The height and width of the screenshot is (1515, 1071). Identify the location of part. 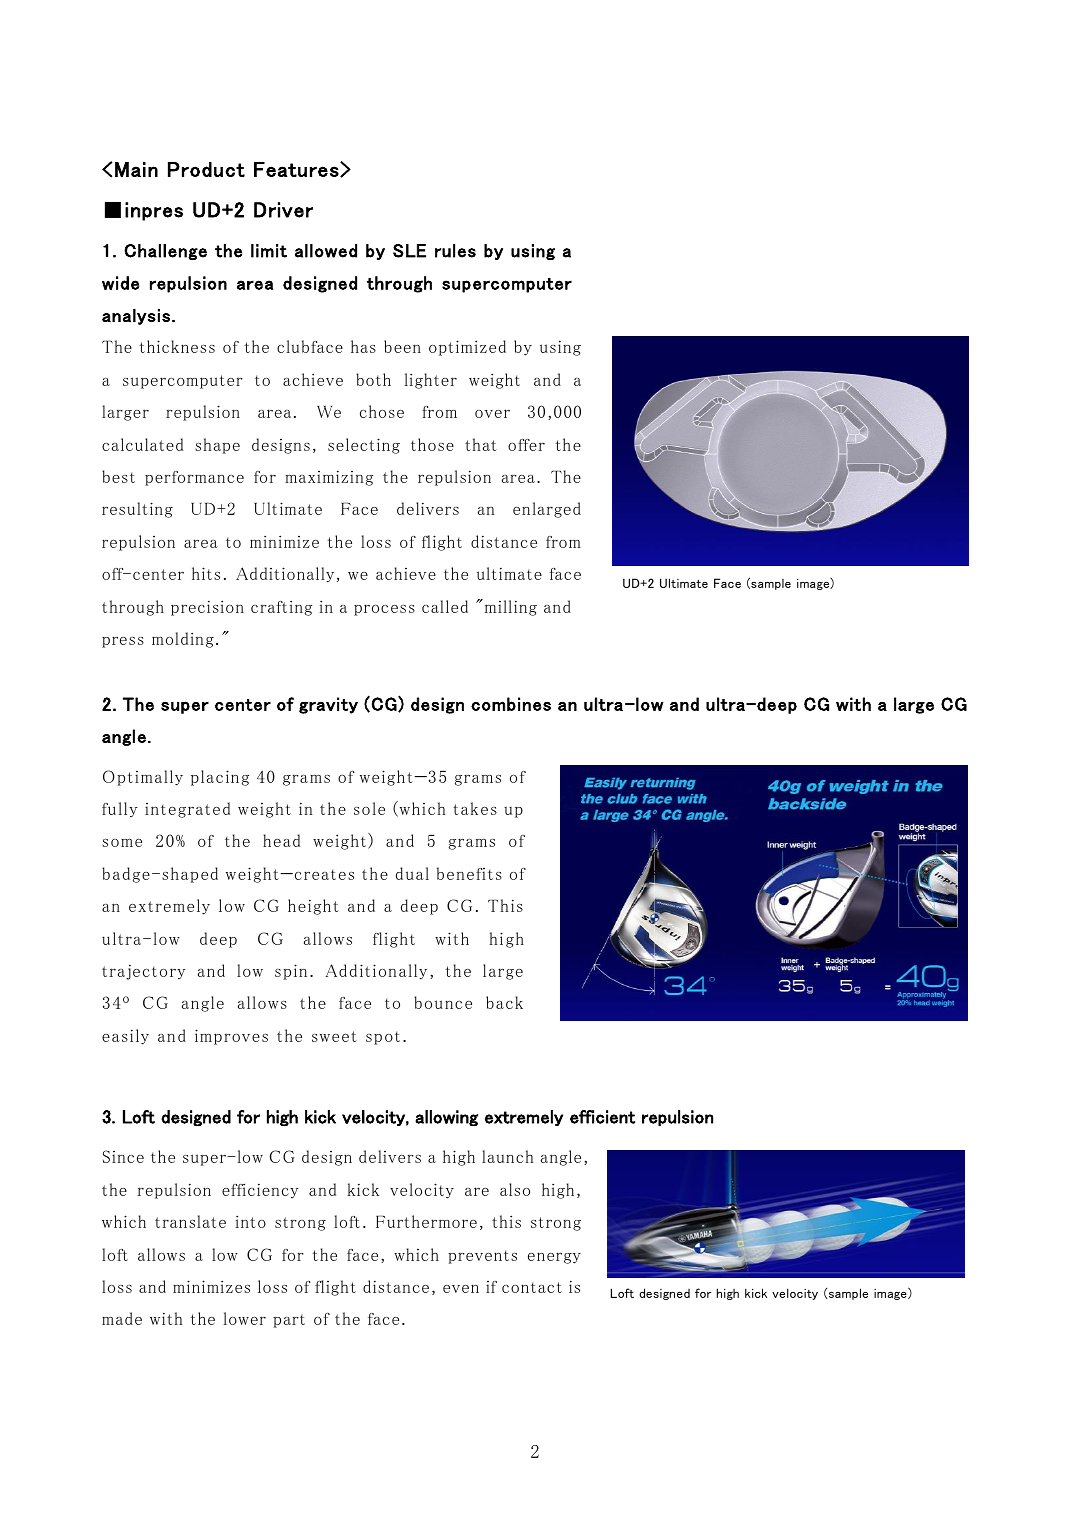
(289, 1321).
